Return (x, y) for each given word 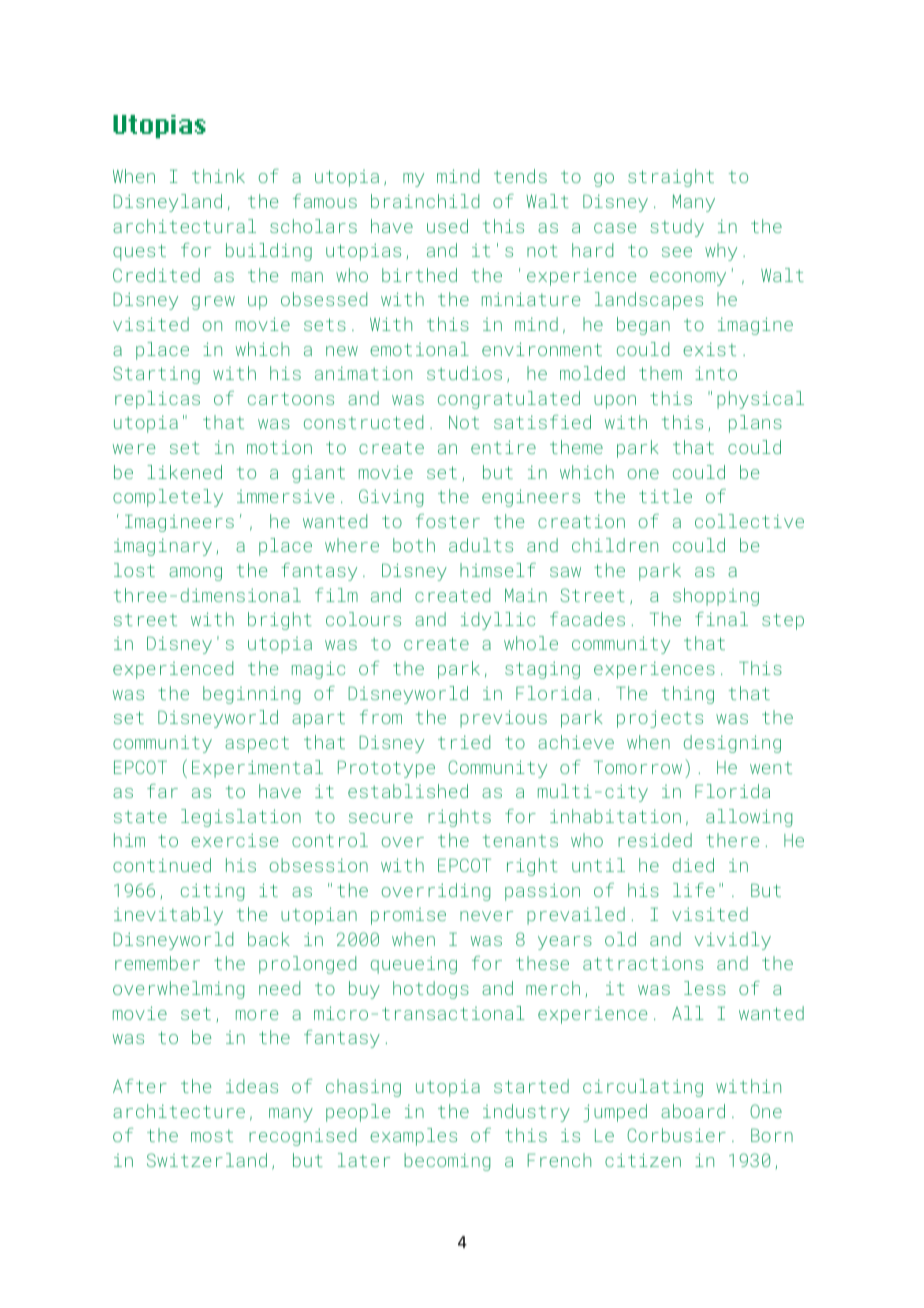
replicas (157, 400)
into (716, 373)
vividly (733, 941)
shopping (716, 597)
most (212, 1136)
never (486, 916)
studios (464, 373)
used (447, 226)
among (195, 574)
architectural (184, 226)
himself (498, 570)
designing (732, 744)
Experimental (257, 769)
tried (464, 742)
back (269, 939)
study (677, 228)
